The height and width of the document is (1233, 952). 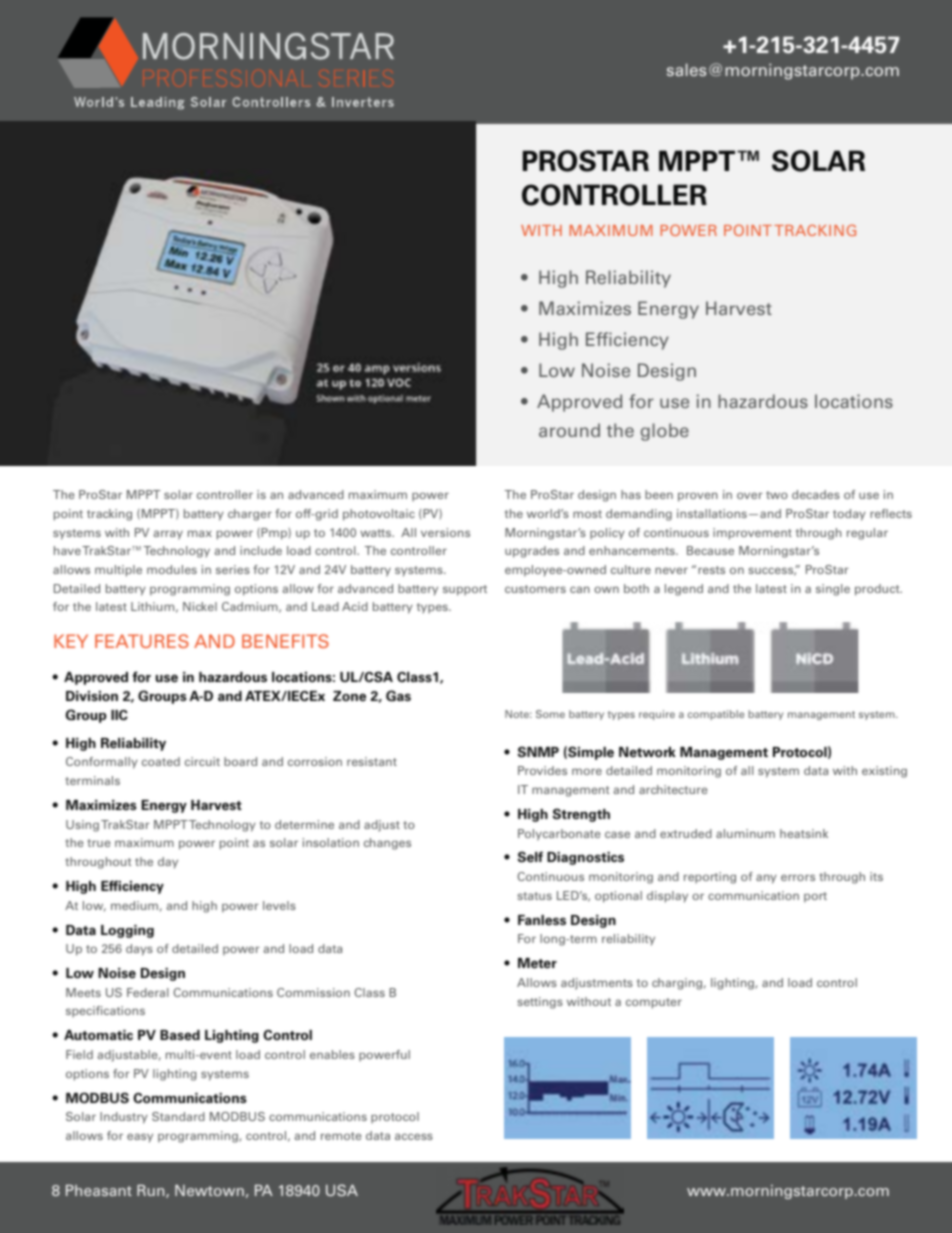 What do you see at coordinates (540, 1003) in the document?
I see `settings` at bounding box center [540, 1003].
